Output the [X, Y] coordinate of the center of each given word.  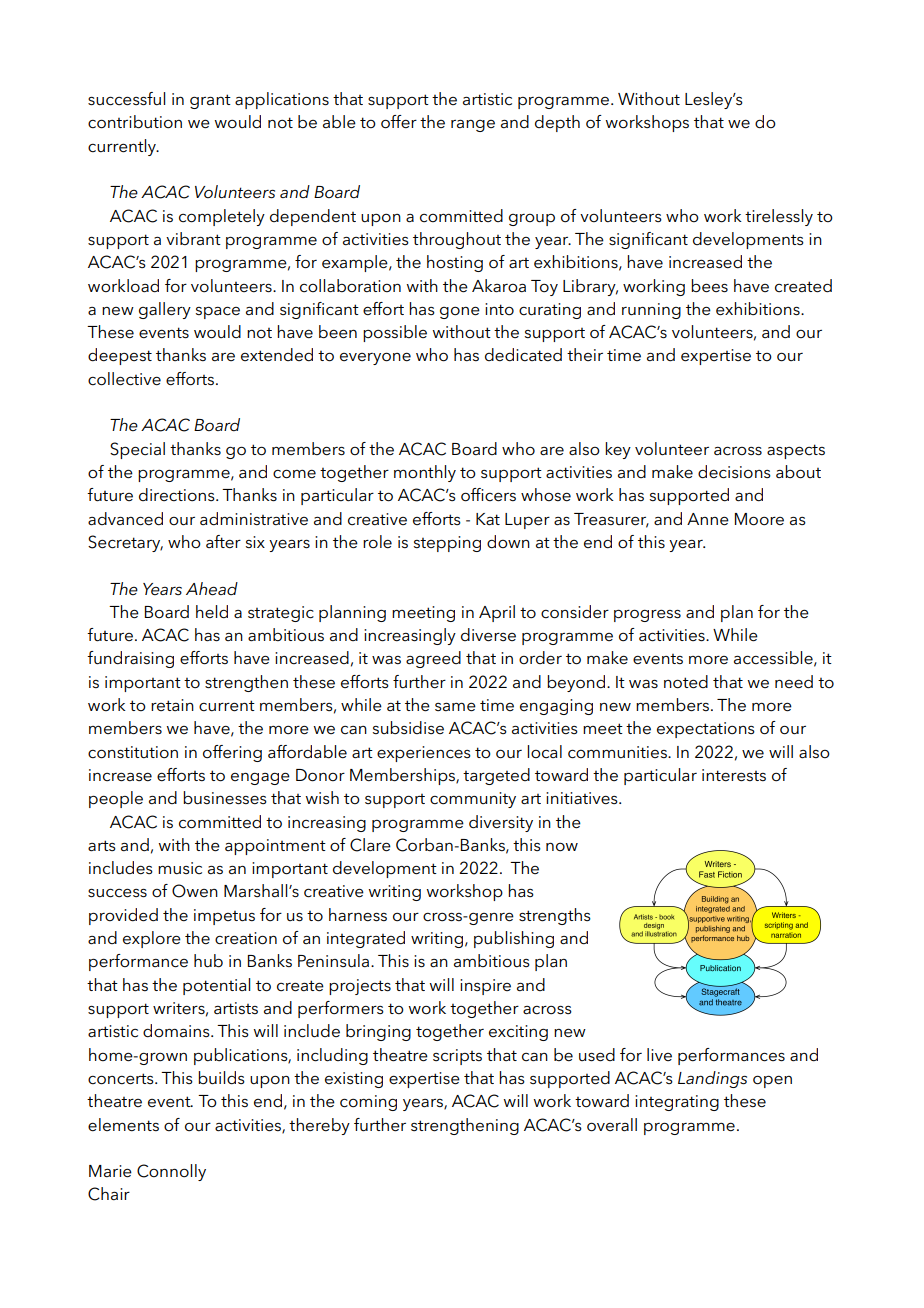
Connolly [171, 1172]
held [212, 612]
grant [210, 101]
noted [686, 682]
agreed [433, 659]
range [473, 126]
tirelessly [779, 217]
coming [368, 1103]
